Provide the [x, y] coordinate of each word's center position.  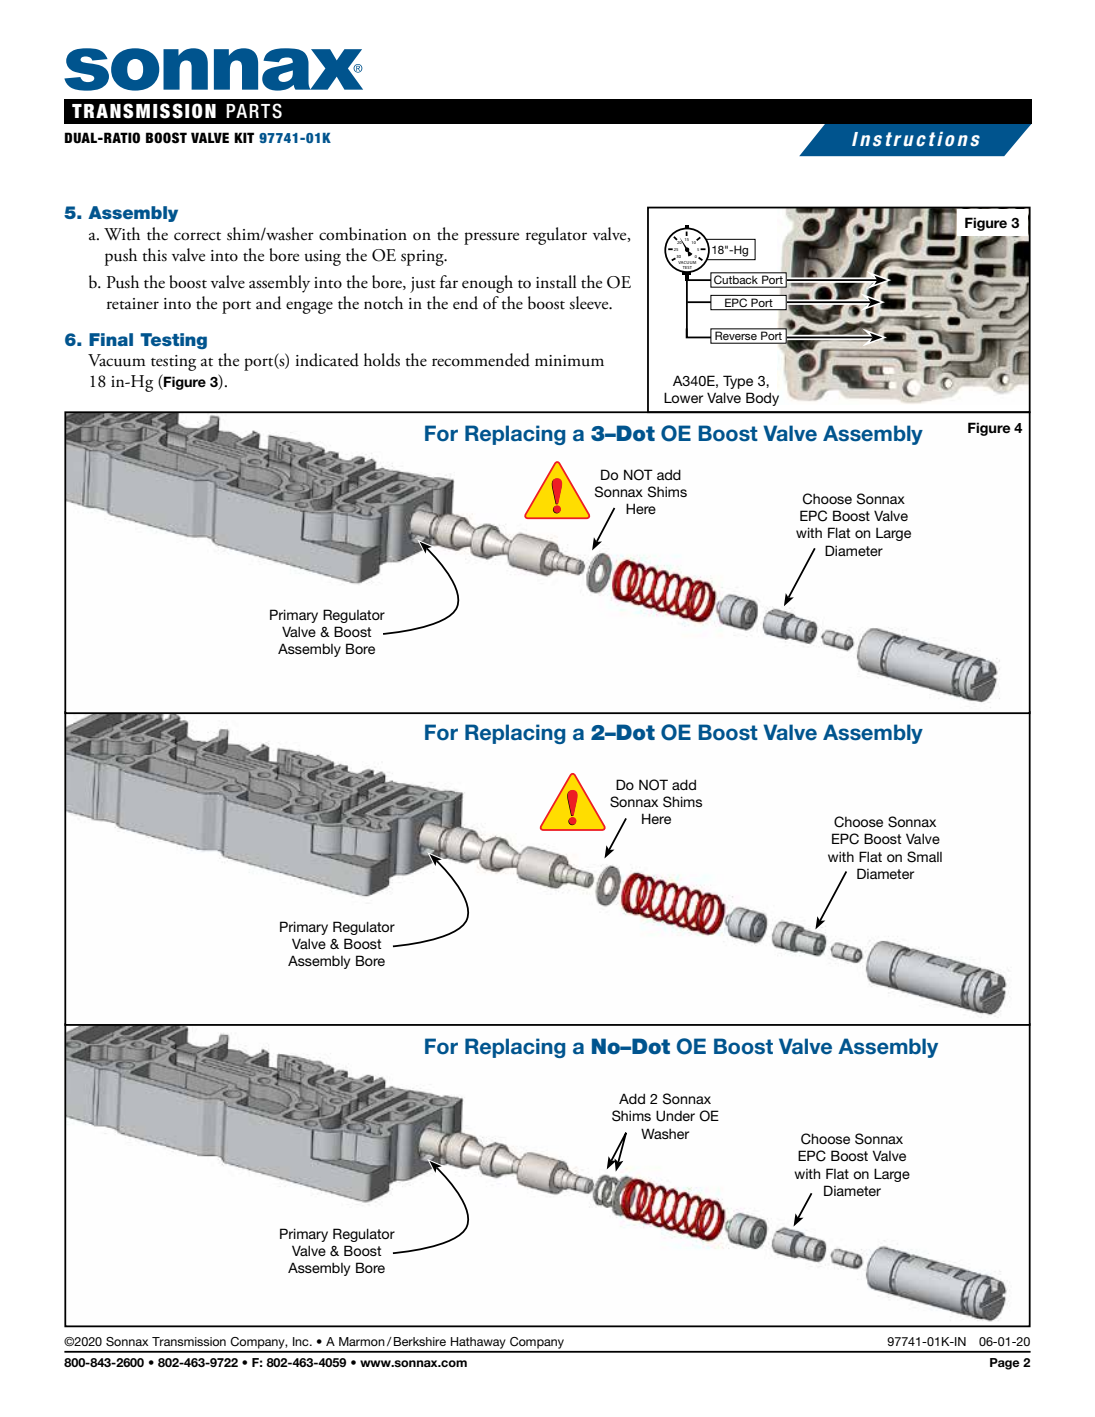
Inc [302, 1341]
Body [762, 399]
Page [1005, 1364]
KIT [244, 137]
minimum [569, 361]
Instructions [916, 139]
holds [382, 360]
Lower [683, 397]
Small [924, 857]
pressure [491, 238]
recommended [481, 360]
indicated [327, 360]
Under [675, 1116]
